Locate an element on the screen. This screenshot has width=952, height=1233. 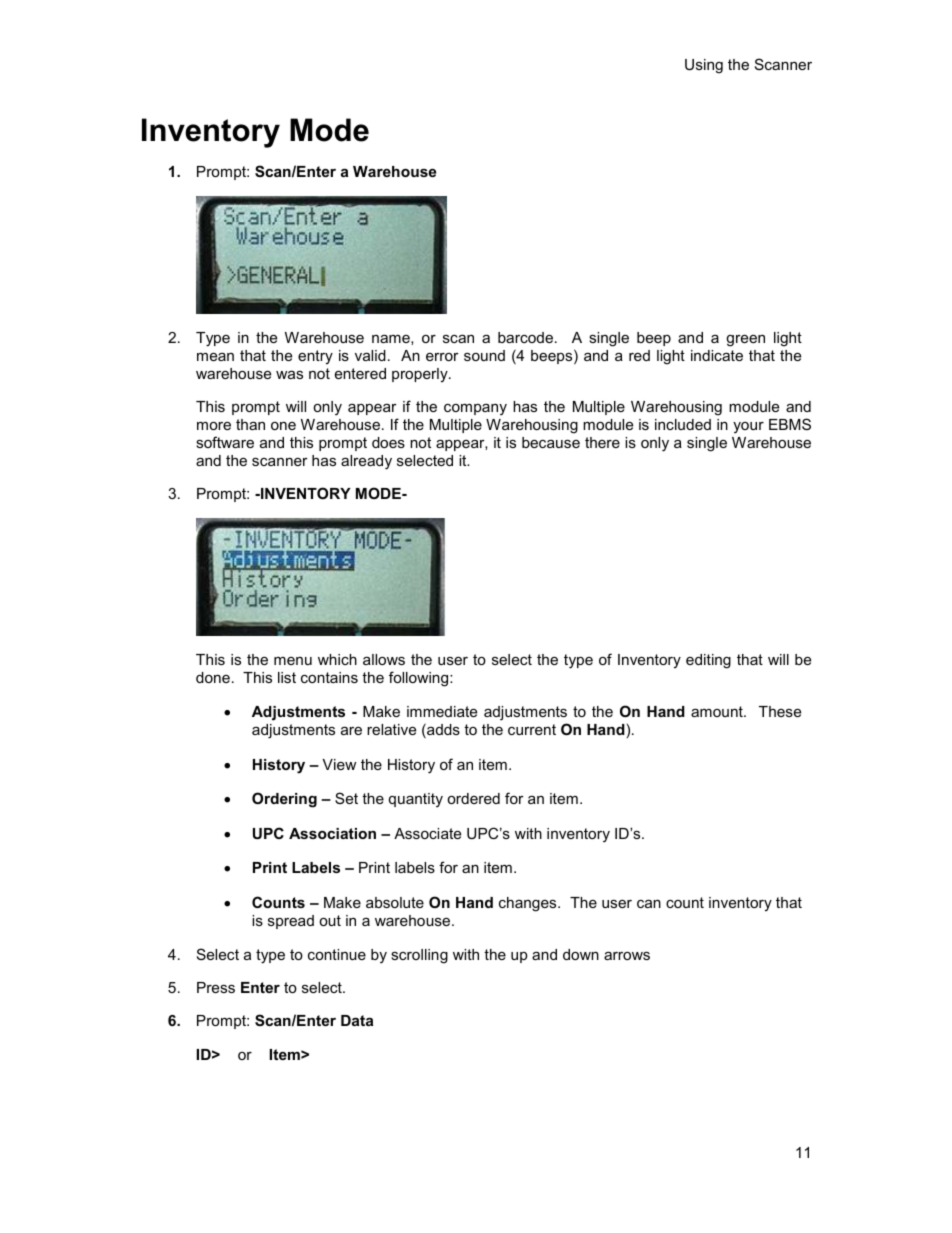
down is located at coordinates (581, 954).
